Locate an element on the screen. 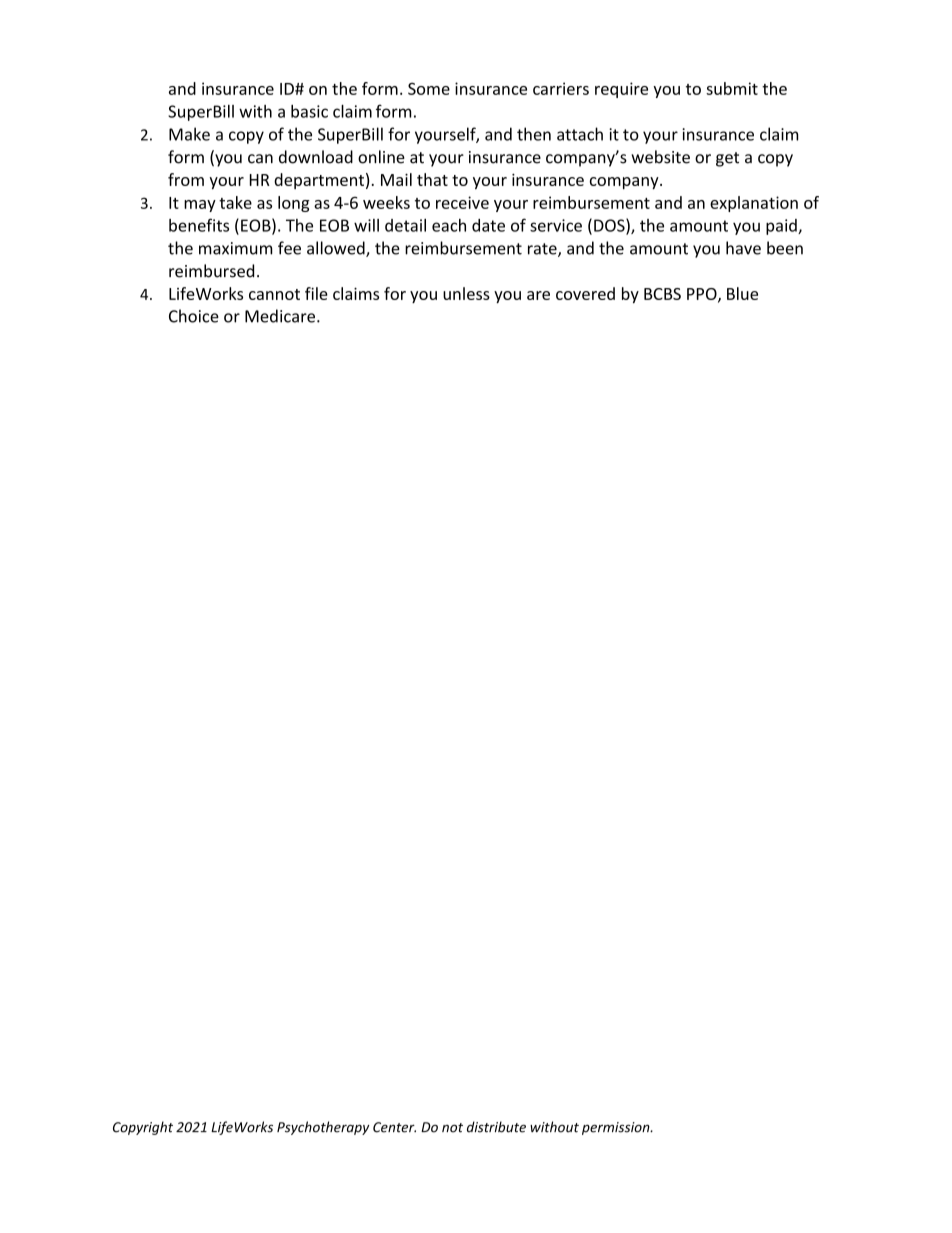 The width and height of the screenshot is (952, 1233). distribute is located at coordinates (496, 1127).
